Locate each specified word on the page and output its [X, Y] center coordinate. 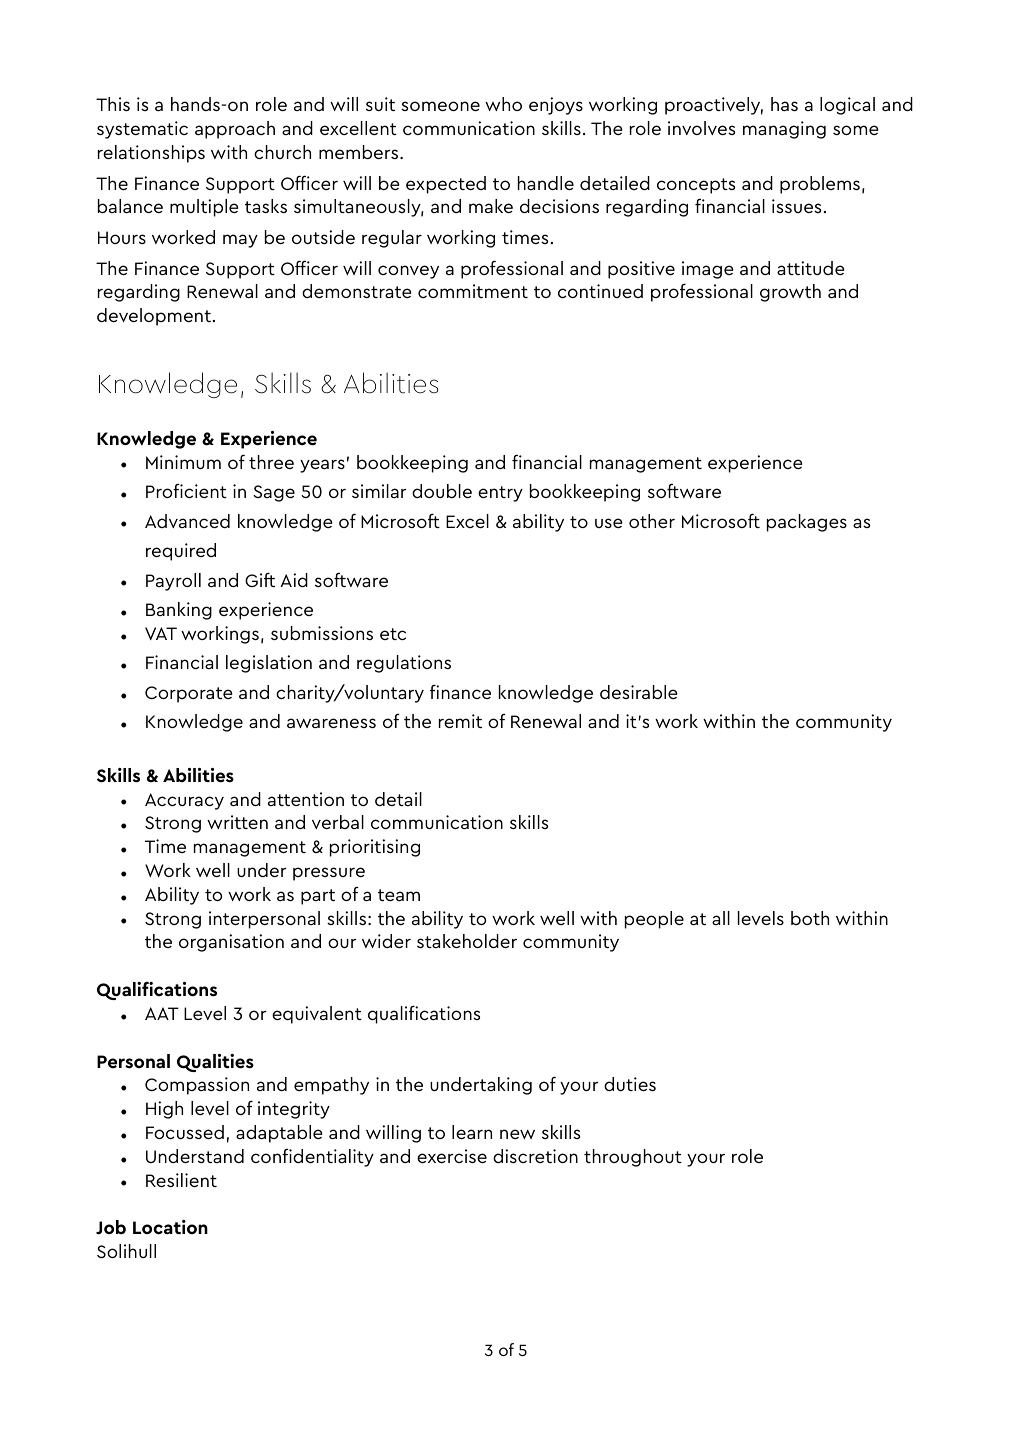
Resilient [181, 1180]
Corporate [189, 694]
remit [460, 721]
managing [784, 130]
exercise [452, 1156]
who [503, 104]
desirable [639, 692]
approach [235, 130]
